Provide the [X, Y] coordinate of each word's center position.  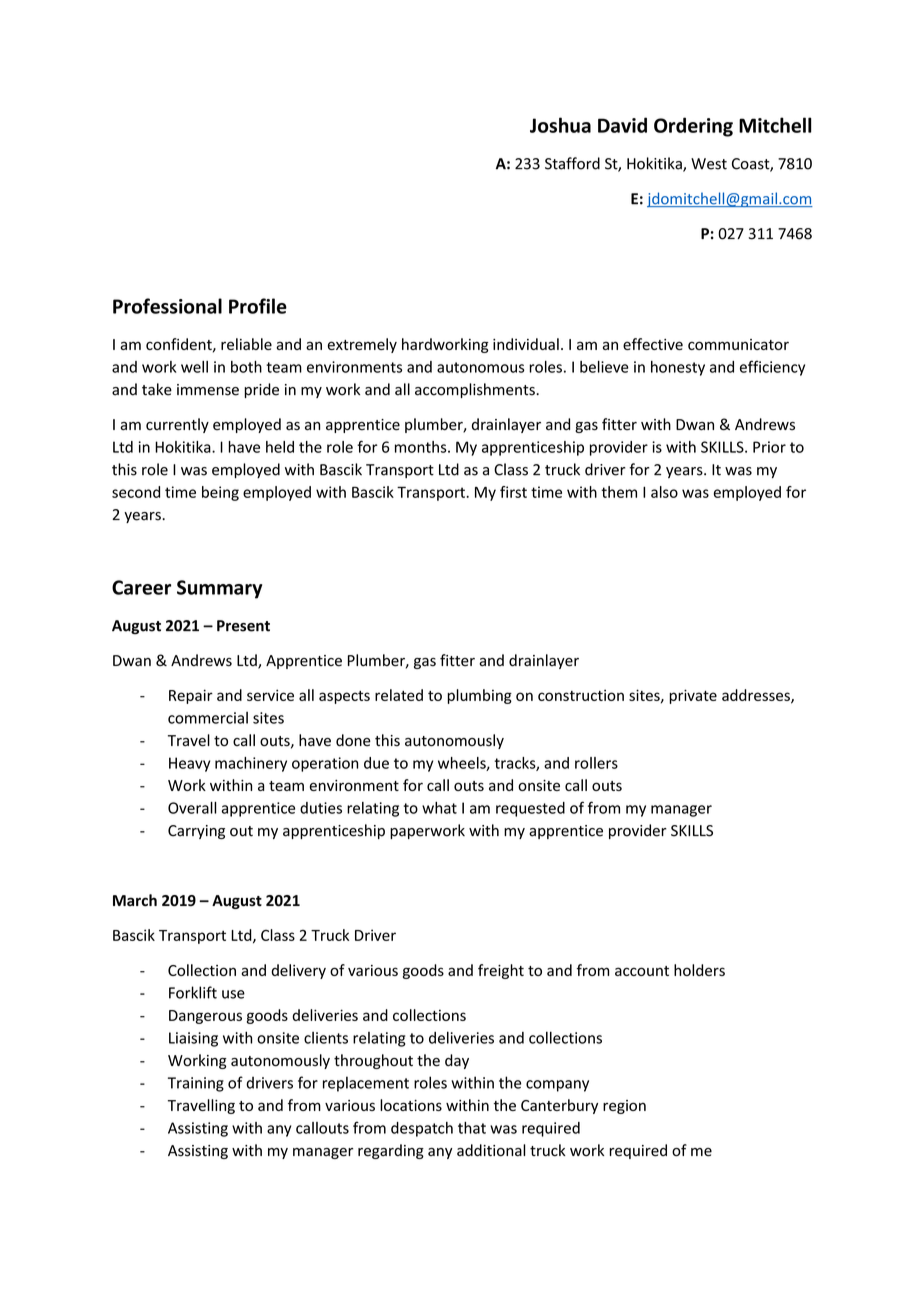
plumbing [479, 696]
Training [196, 1084]
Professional [167, 306]
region [624, 1107]
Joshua [560, 125]
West [709, 164]
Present [243, 626]
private [693, 696]
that [472, 1128]
